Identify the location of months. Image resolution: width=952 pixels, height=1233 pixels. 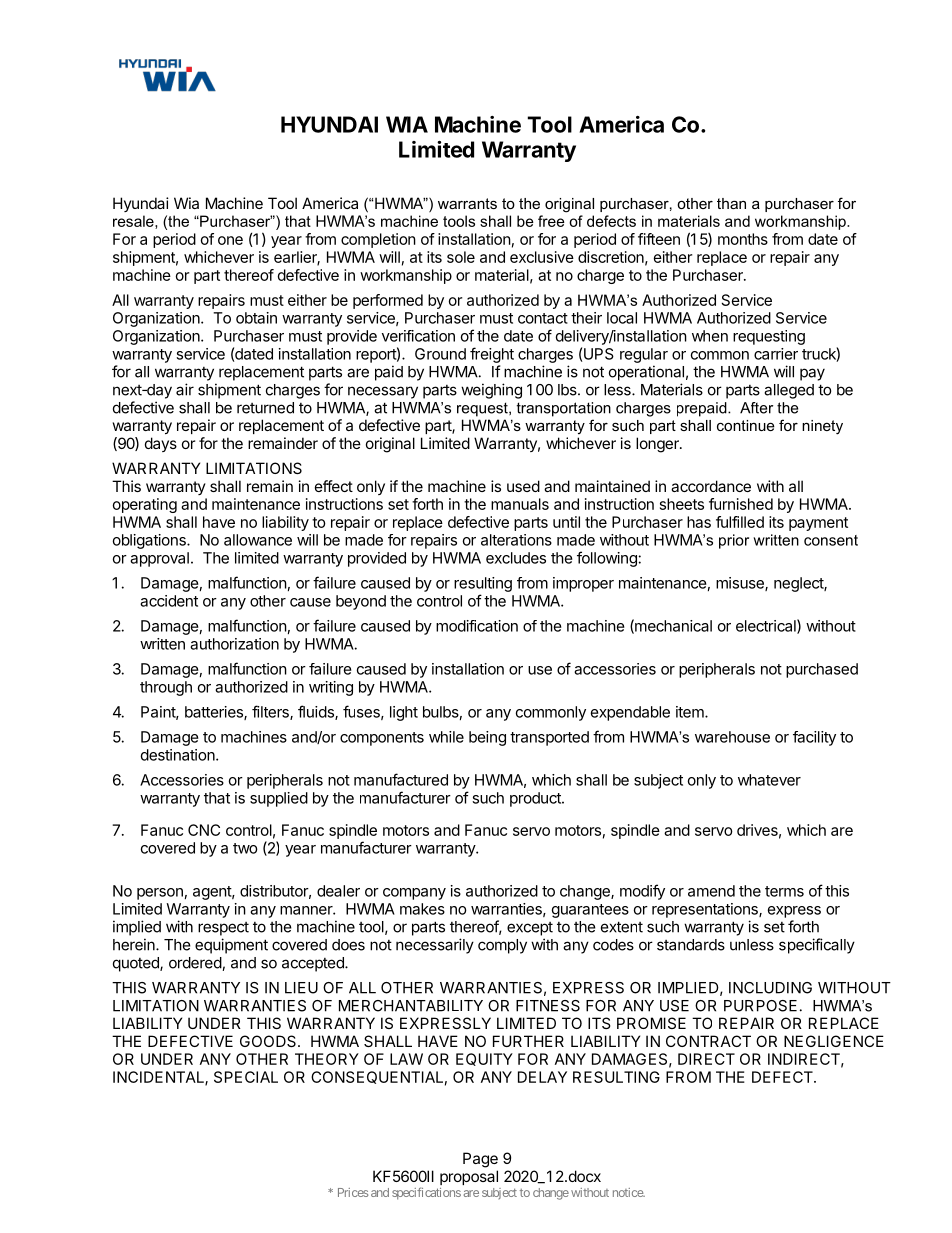
(743, 239).
